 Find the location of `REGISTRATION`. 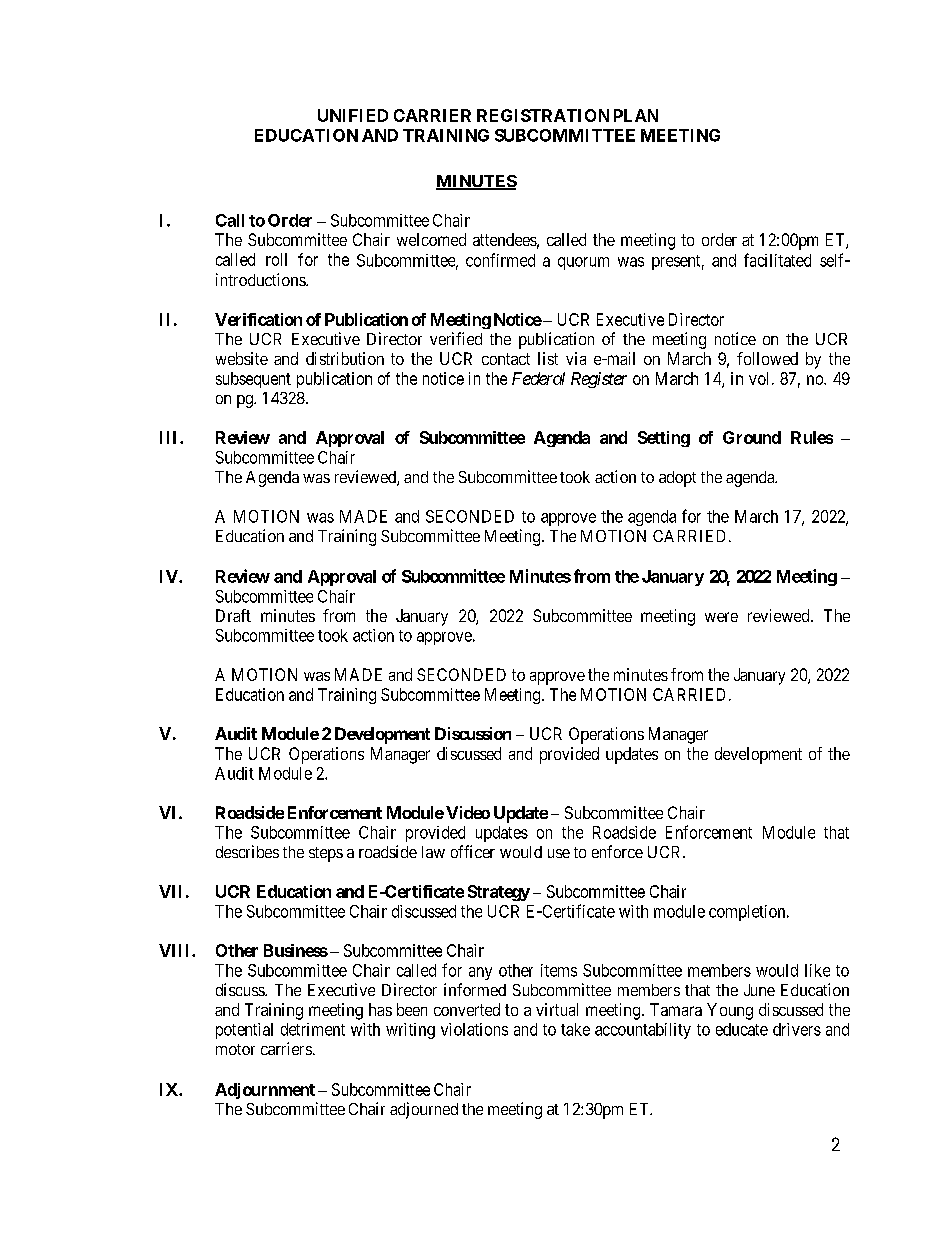

REGISTRATION is located at coordinates (543, 115).
